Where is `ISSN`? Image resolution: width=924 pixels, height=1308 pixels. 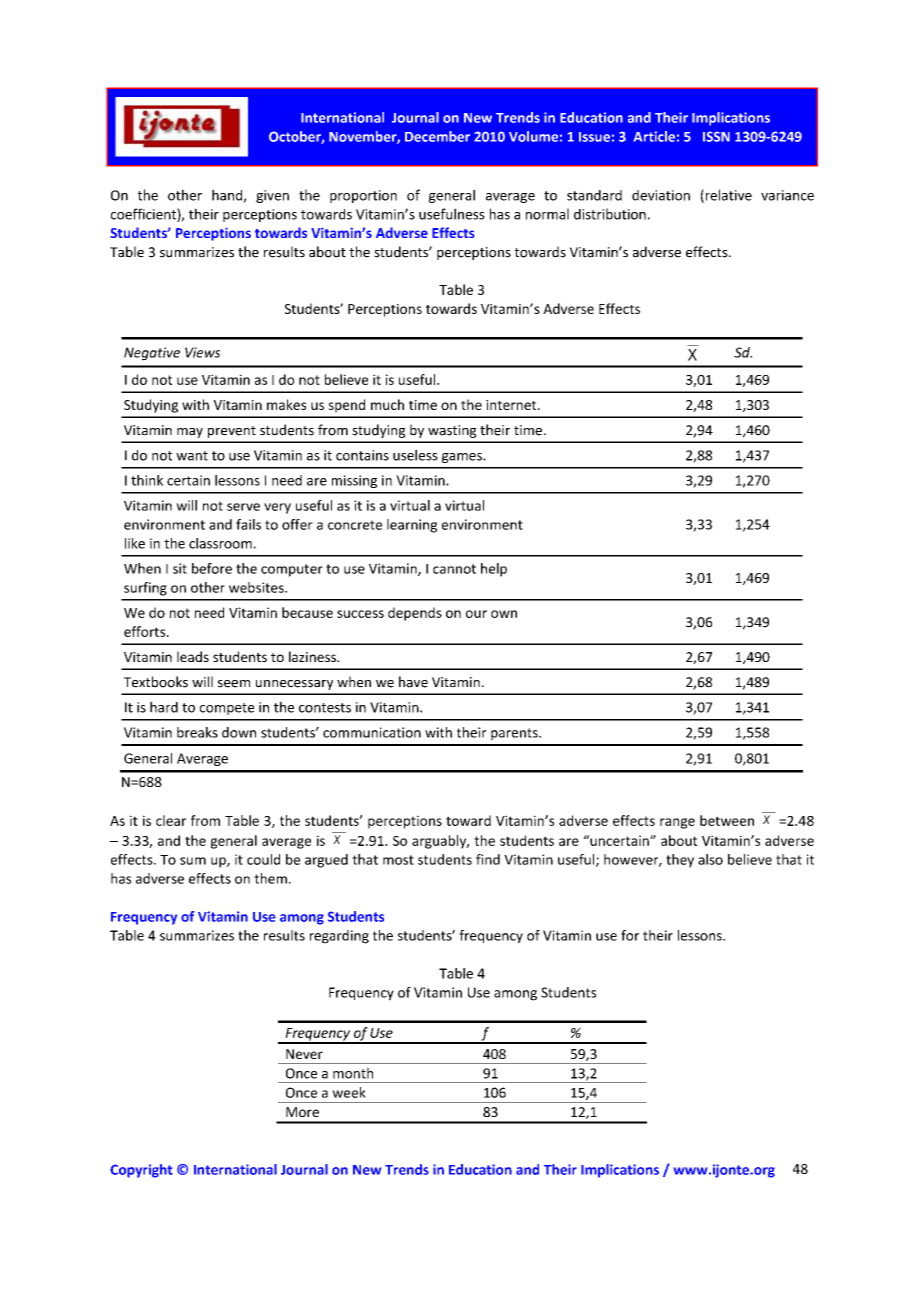
ISSN is located at coordinates (716, 136).
